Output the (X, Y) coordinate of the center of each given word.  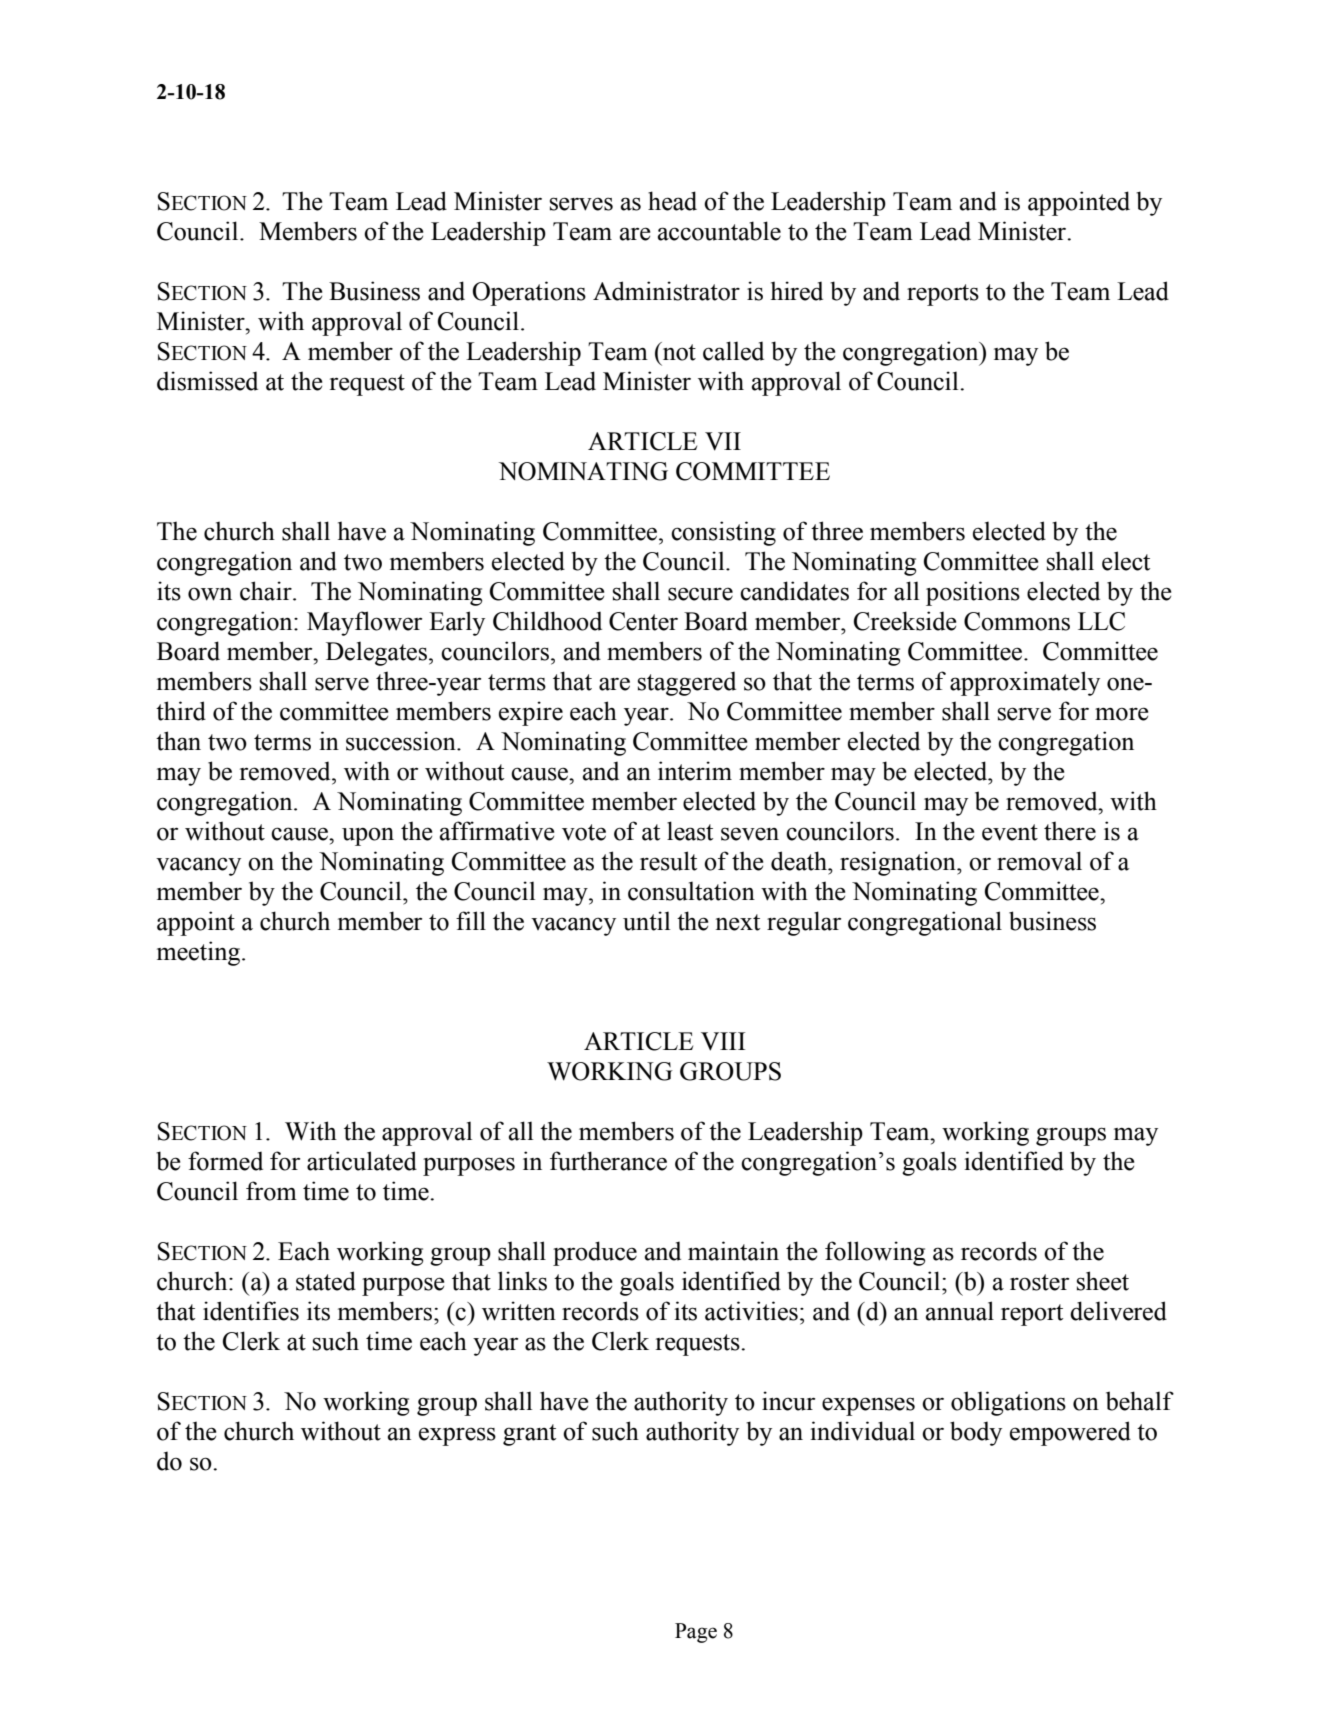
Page (696, 1633)
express (457, 1436)
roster (1039, 1282)
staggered (687, 683)
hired (797, 291)
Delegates (376, 653)
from (271, 1191)
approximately (1025, 683)
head (672, 201)
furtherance (608, 1161)
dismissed (207, 381)
